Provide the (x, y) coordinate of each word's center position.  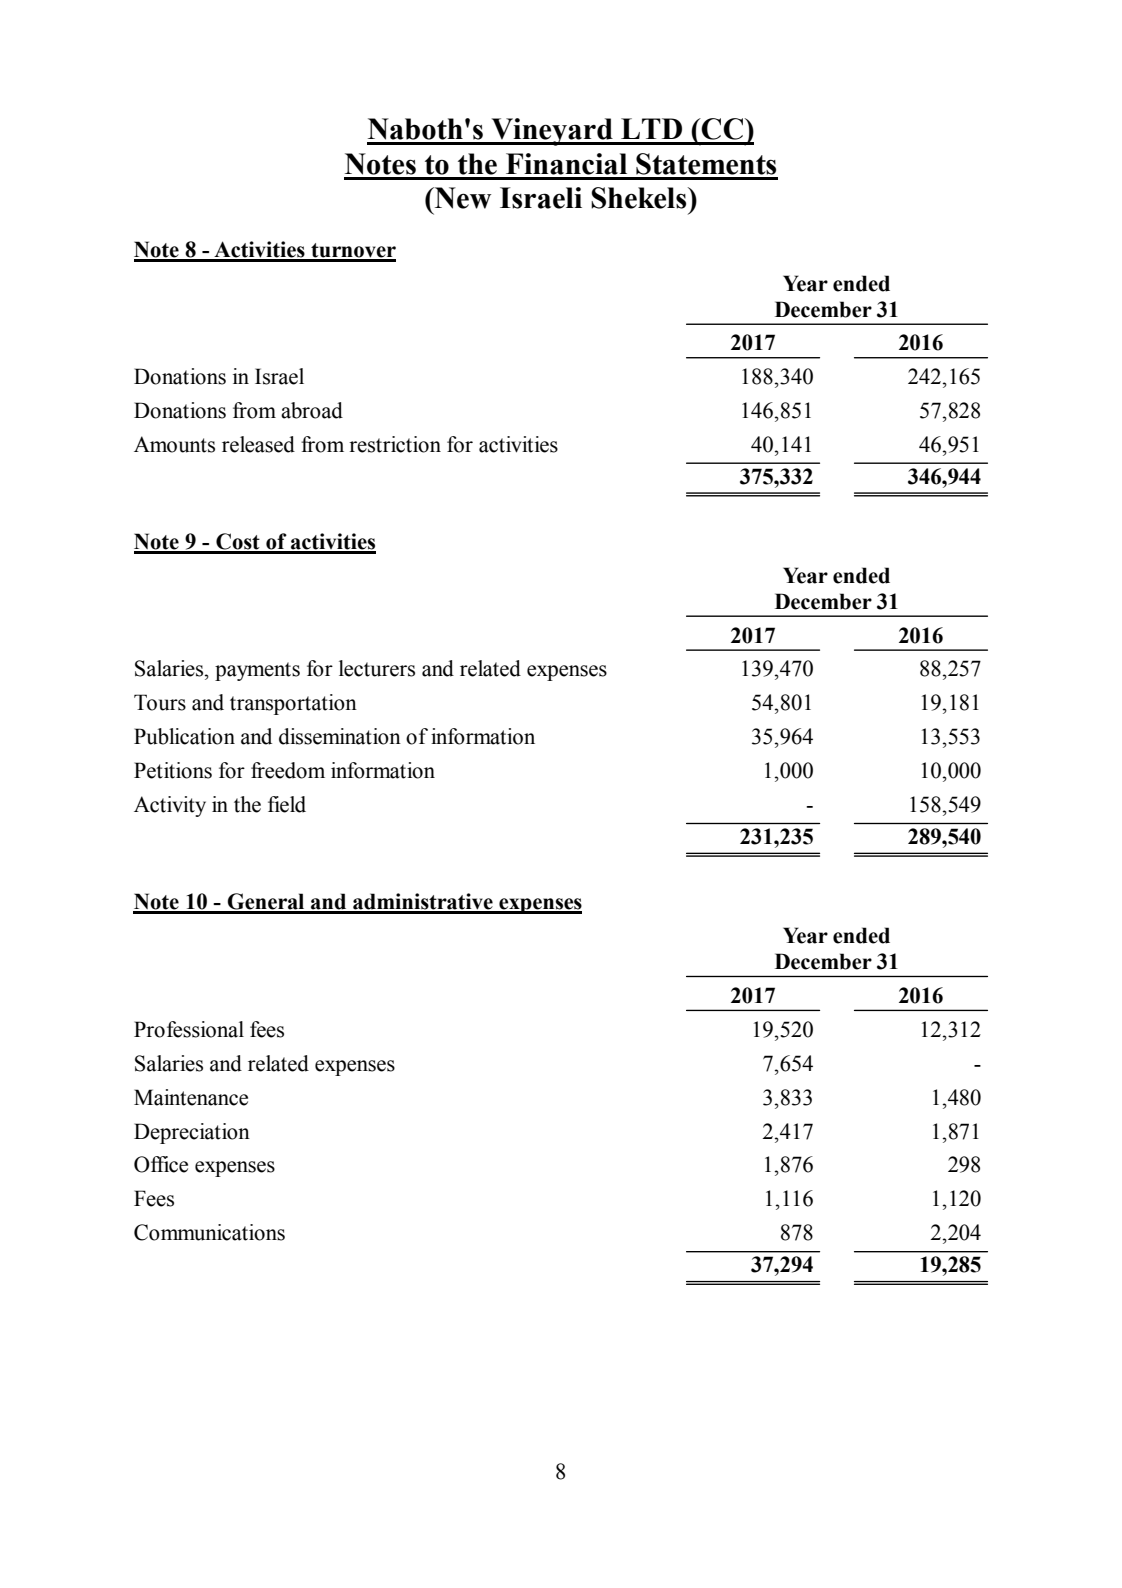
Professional (189, 1029)
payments (257, 671)
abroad (312, 410)
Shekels (640, 198)
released (258, 444)
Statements (706, 164)
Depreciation (192, 1133)
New (461, 198)
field (287, 804)
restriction (395, 444)
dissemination (340, 736)
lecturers (377, 668)
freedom (288, 770)
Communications (209, 1232)
